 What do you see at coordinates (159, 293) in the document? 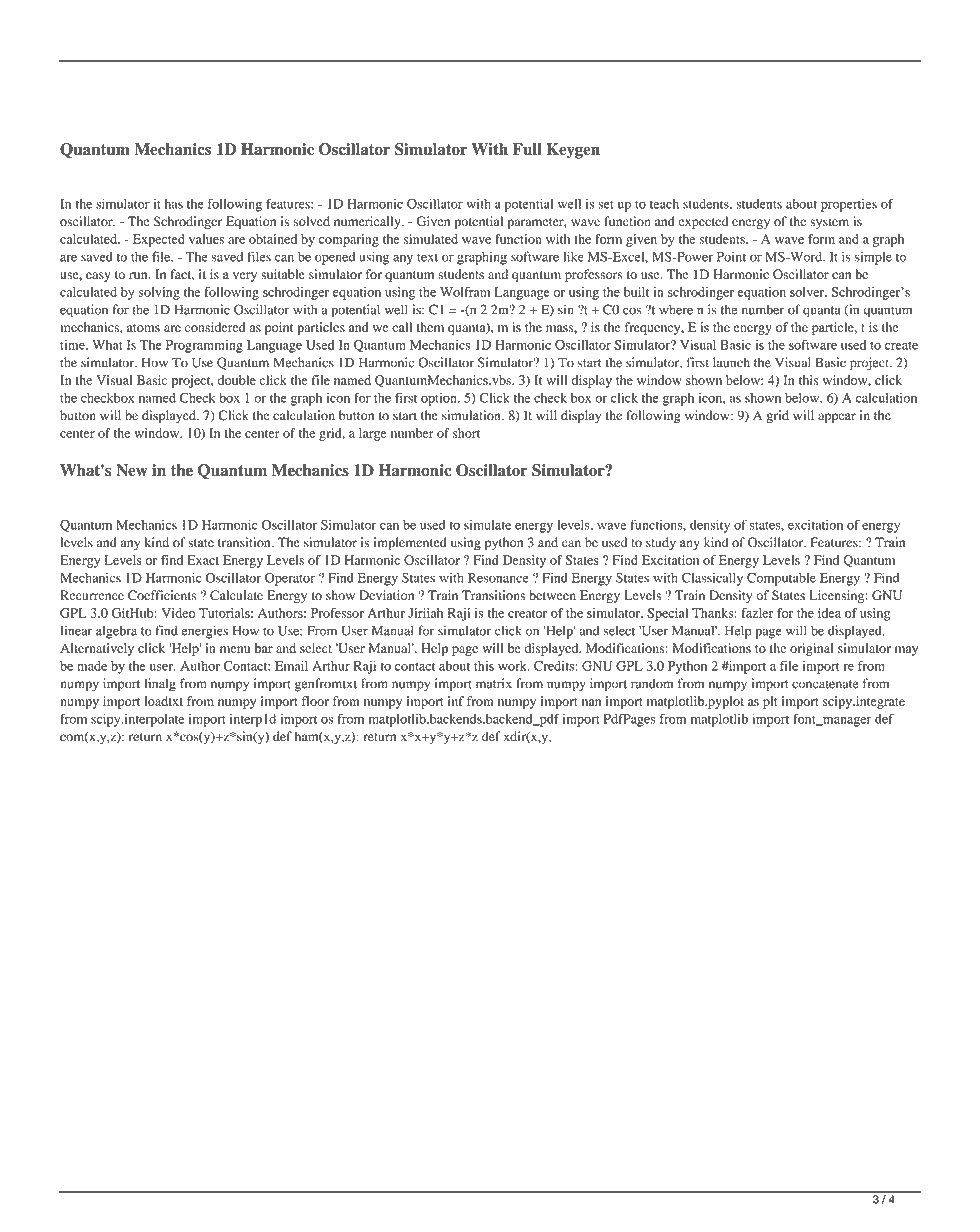
I see `solving` at bounding box center [159, 293].
